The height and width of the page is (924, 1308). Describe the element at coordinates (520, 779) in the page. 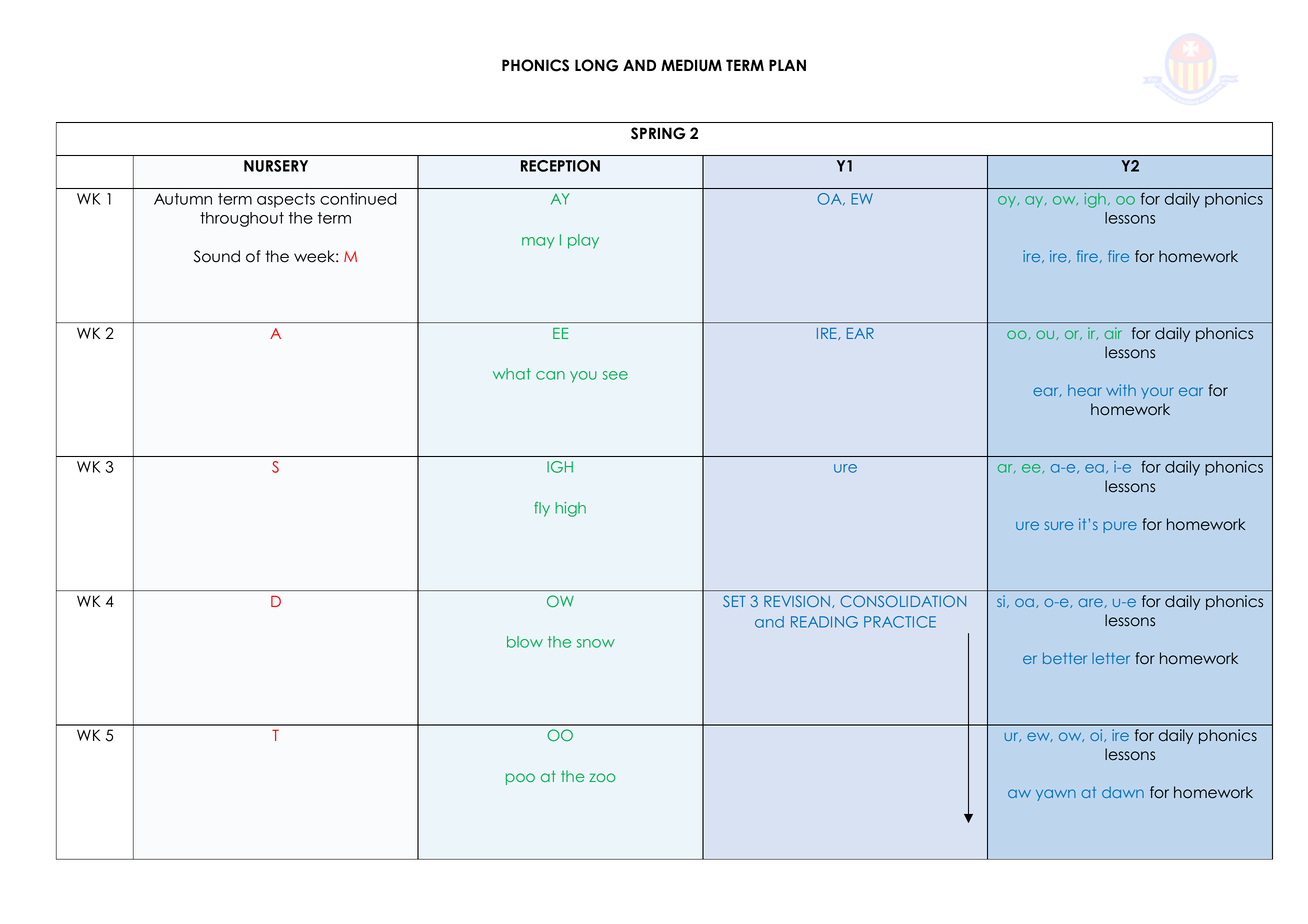

I see `poo` at that location.
